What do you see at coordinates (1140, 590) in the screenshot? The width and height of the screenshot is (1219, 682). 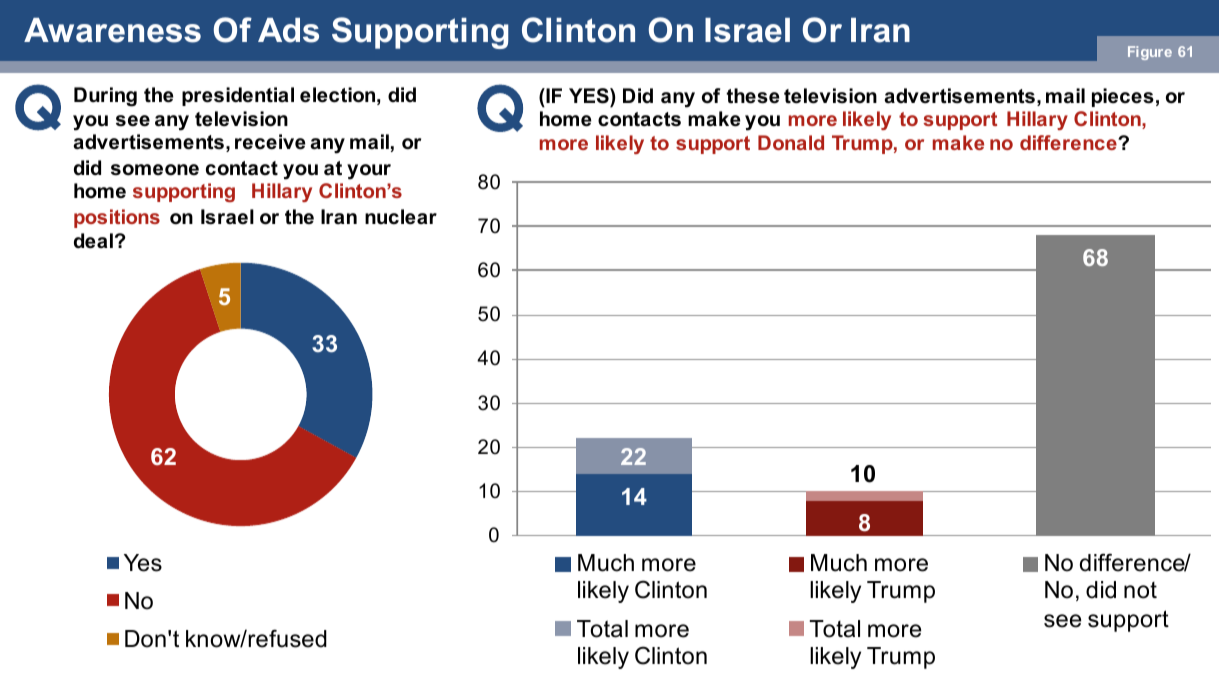 I see `not` at bounding box center [1140, 590].
